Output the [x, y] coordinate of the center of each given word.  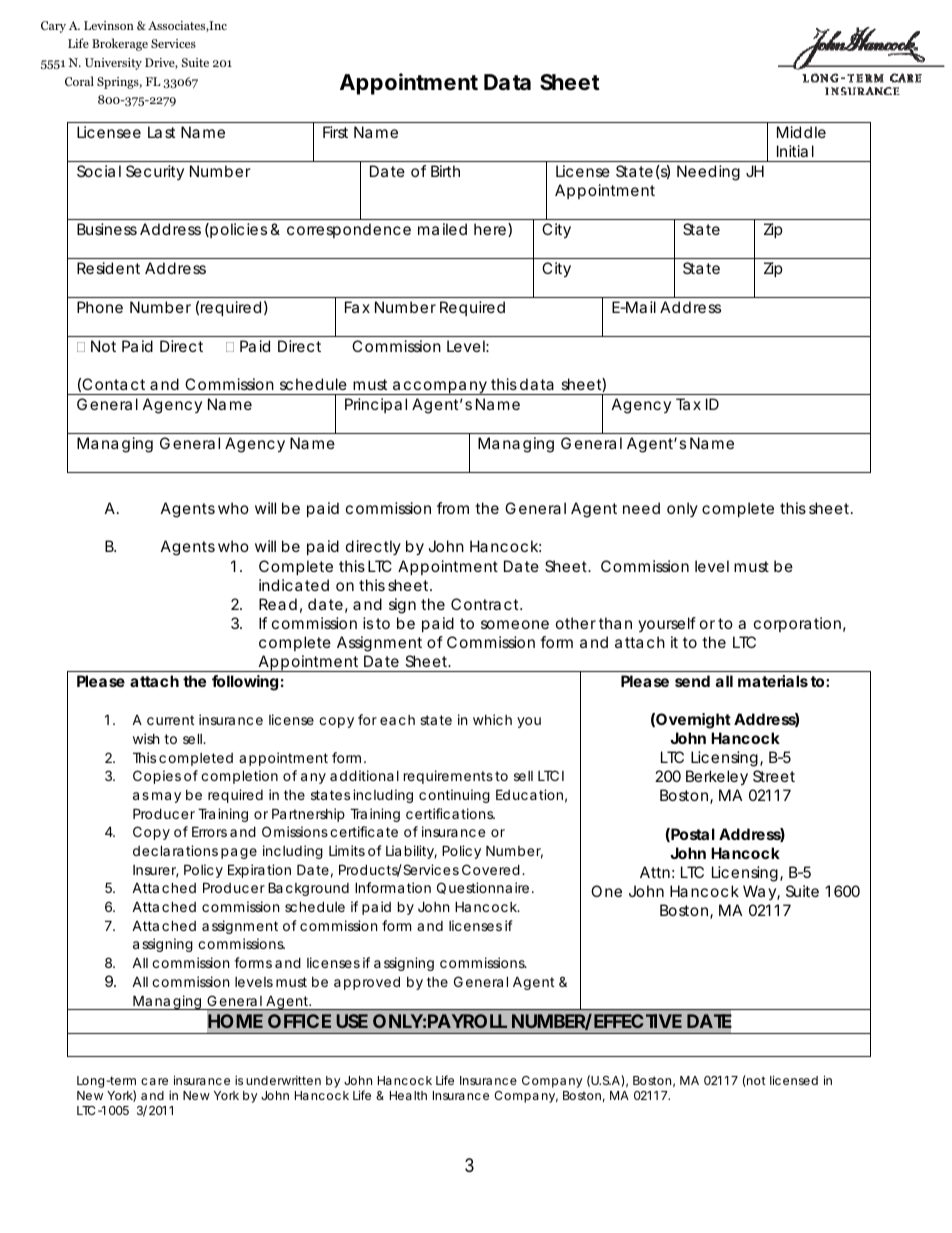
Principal [376, 405]
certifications [450, 813]
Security [155, 172]
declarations [175, 850]
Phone [100, 307]
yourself [667, 624]
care [154, 1081]
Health [408, 1095]
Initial [795, 151]
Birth [445, 171]
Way [759, 892]
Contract [486, 604]
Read [278, 604]
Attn [655, 872]
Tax [688, 404]
